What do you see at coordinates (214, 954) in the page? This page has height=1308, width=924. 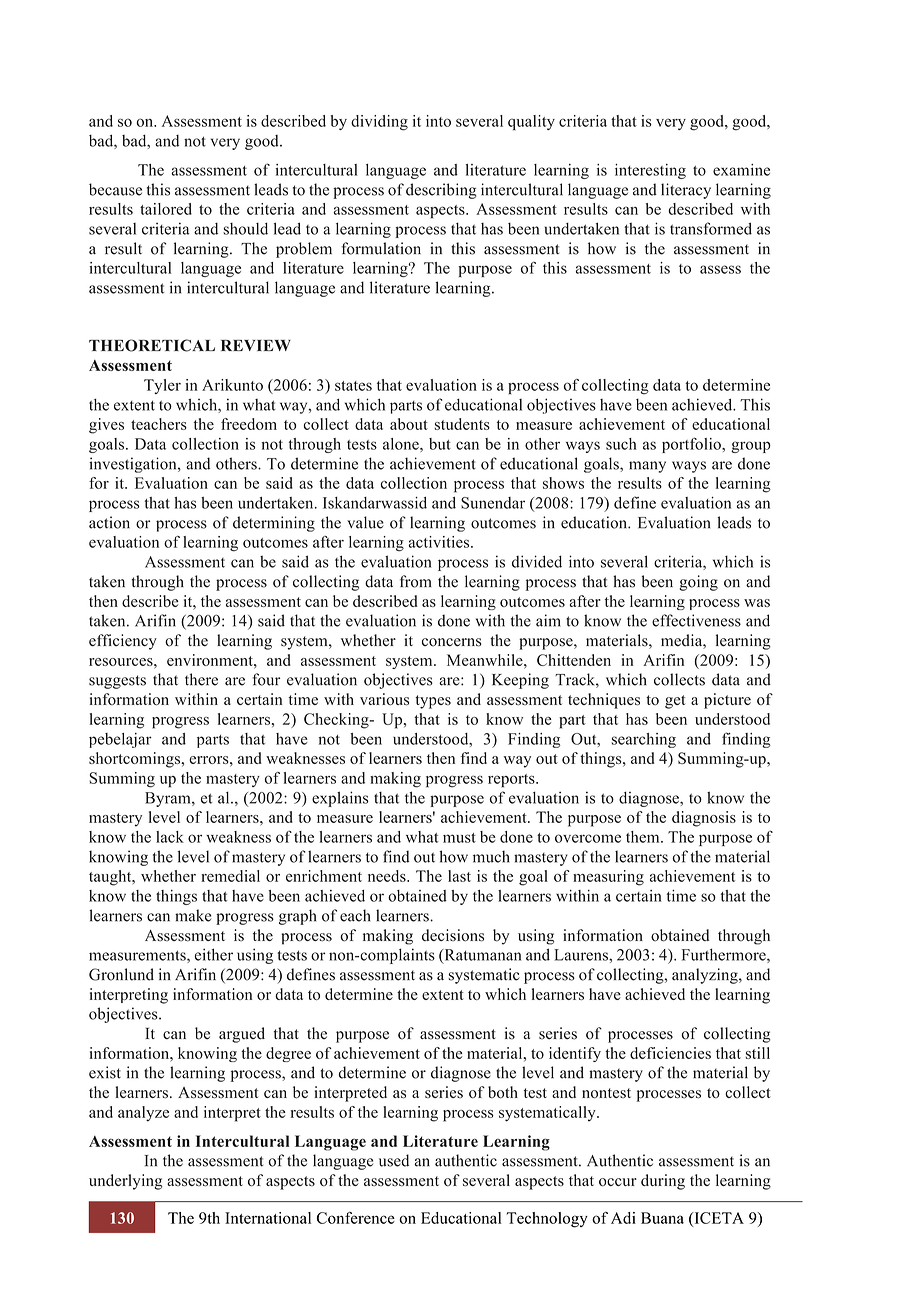 I see `either` at bounding box center [214, 954].
